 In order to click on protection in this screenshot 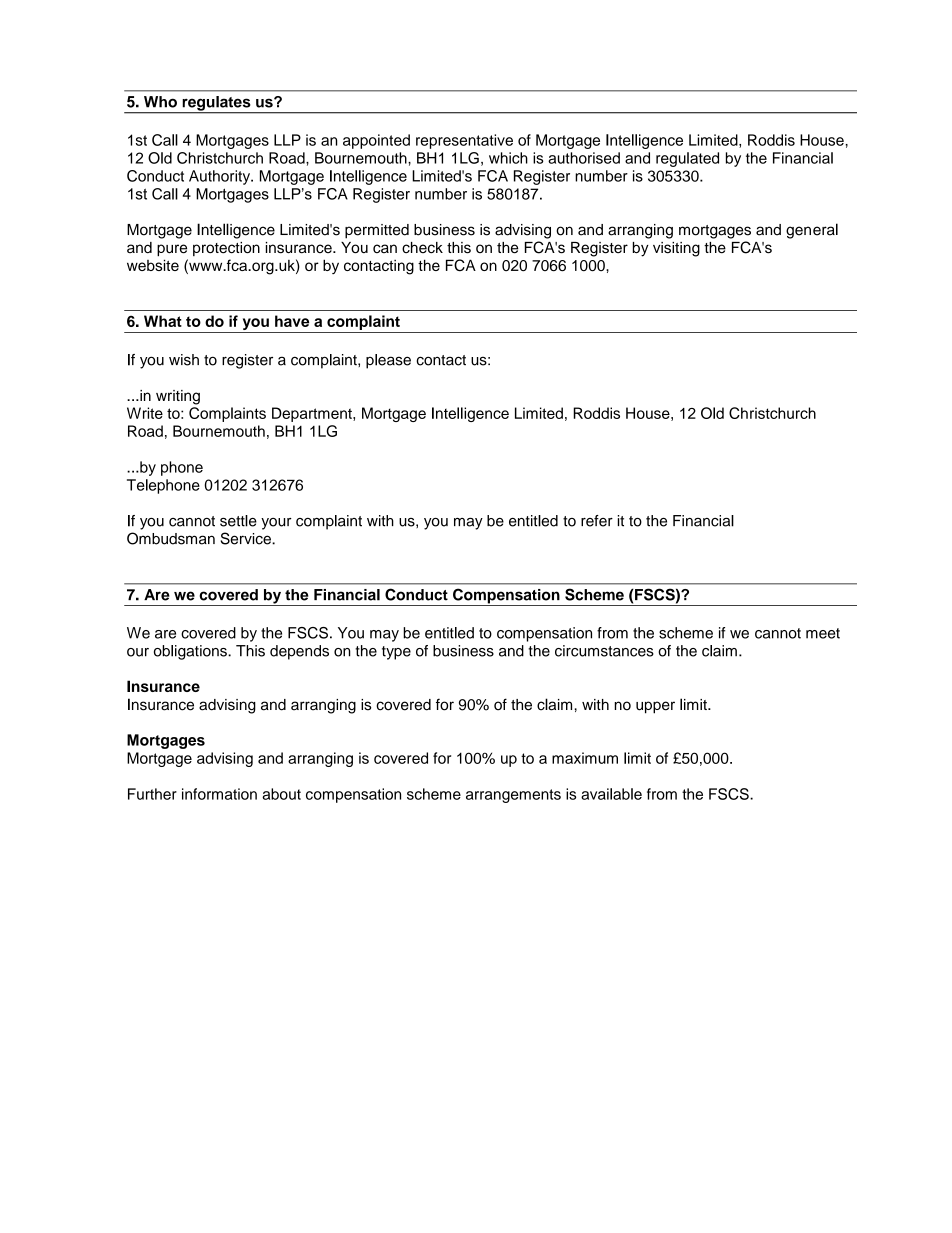, I will do `click(226, 249)`.
